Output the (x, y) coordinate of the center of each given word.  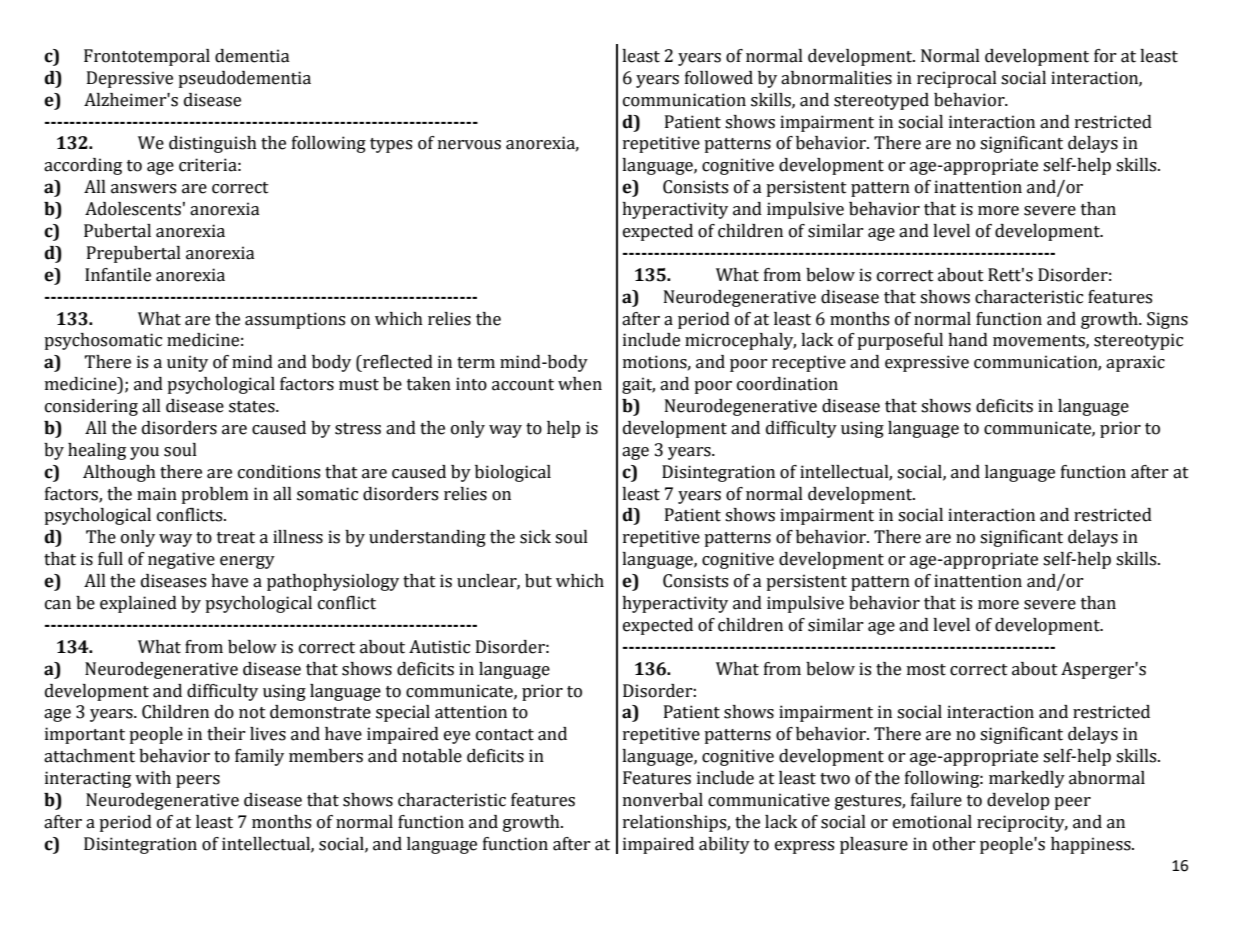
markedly (1027, 779)
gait (638, 385)
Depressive (130, 79)
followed (719, 78)
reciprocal (957, 79)
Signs (1167, 320)
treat (236, 538)
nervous (469, 145)
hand (968, 340)
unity (187, 363)
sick (535, 537)
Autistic (439, 647)
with (153, 778)
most (926, 670)
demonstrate (320, 712)
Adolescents (133, 209)
